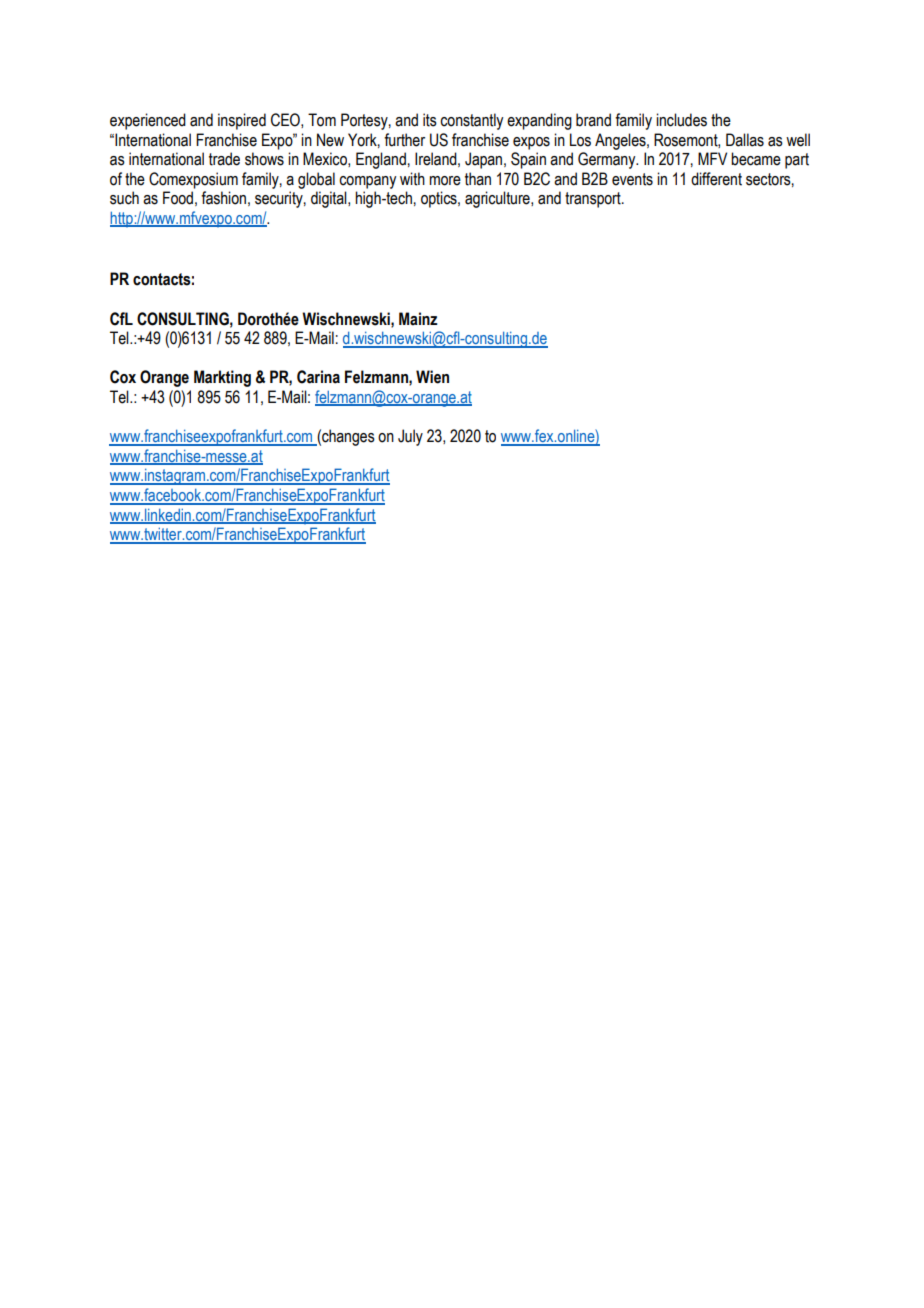 This screenshot has height=1308, width=924. I want to click on July, so click(410, 437).
